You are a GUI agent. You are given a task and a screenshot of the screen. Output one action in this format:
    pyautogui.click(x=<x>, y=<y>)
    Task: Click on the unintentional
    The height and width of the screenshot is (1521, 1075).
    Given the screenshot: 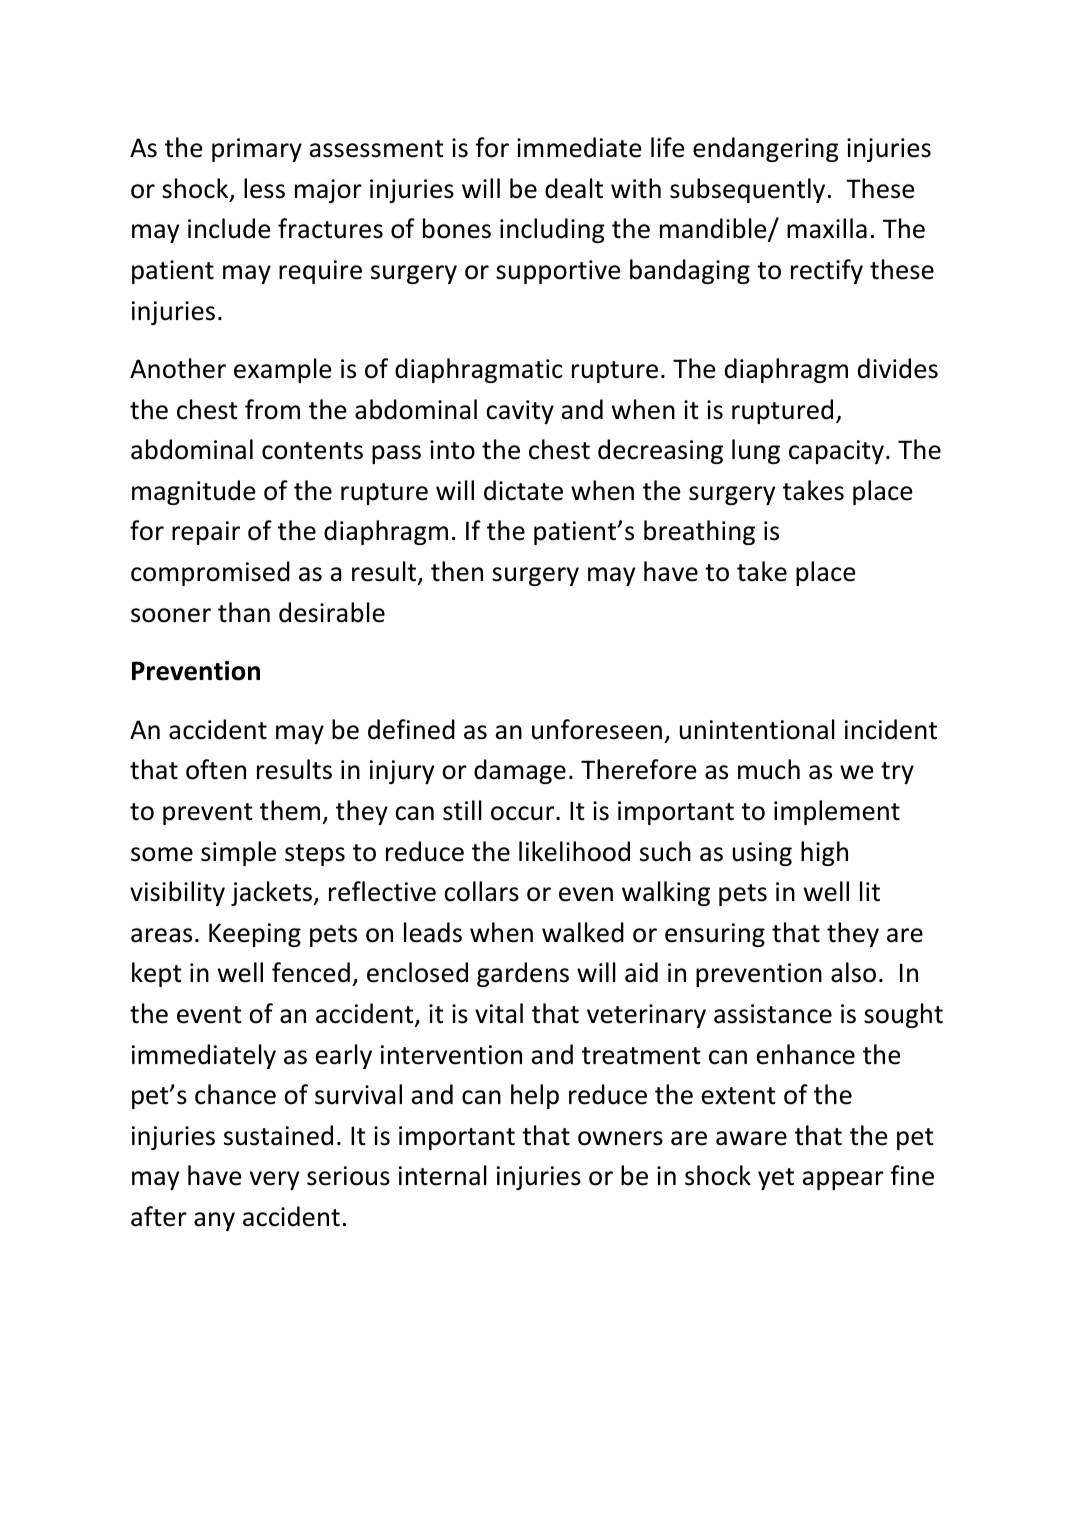 What is the action you would take?
    pyautogui.click(x=757, y=729)
